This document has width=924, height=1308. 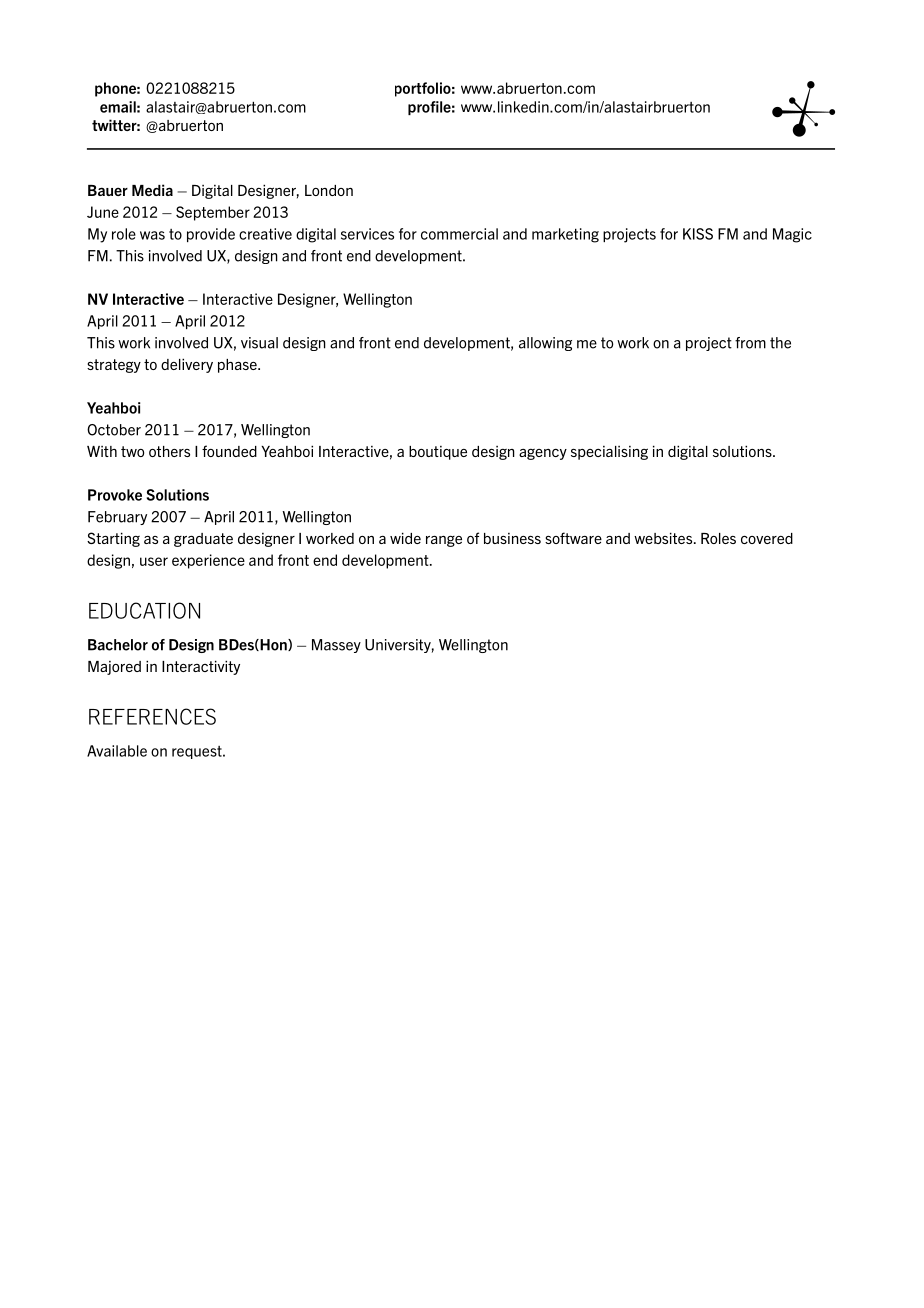 I want to click on REFERENCES, so click(x=152, y=716).
